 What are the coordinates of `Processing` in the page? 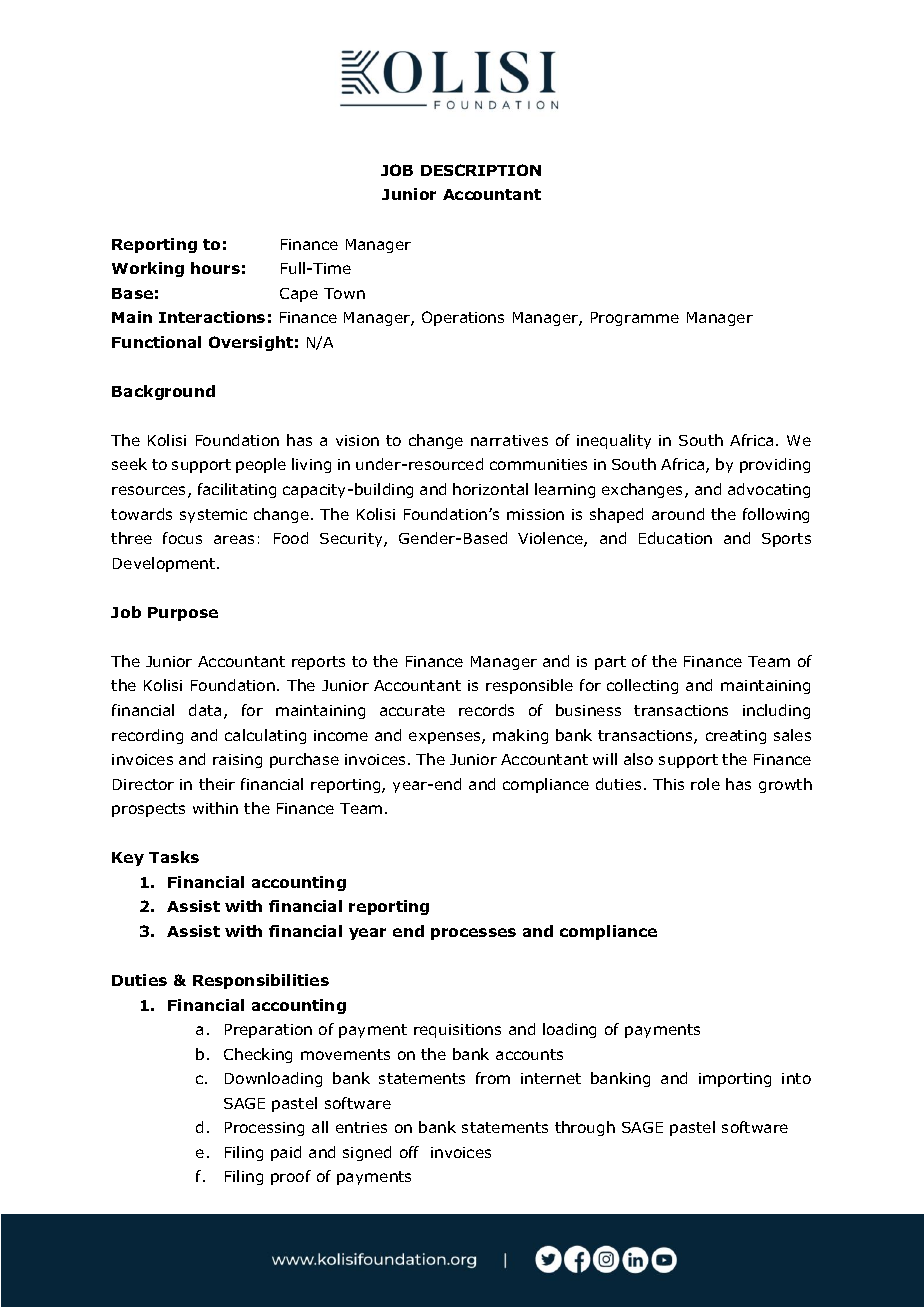 It's located at (264, 1129).
